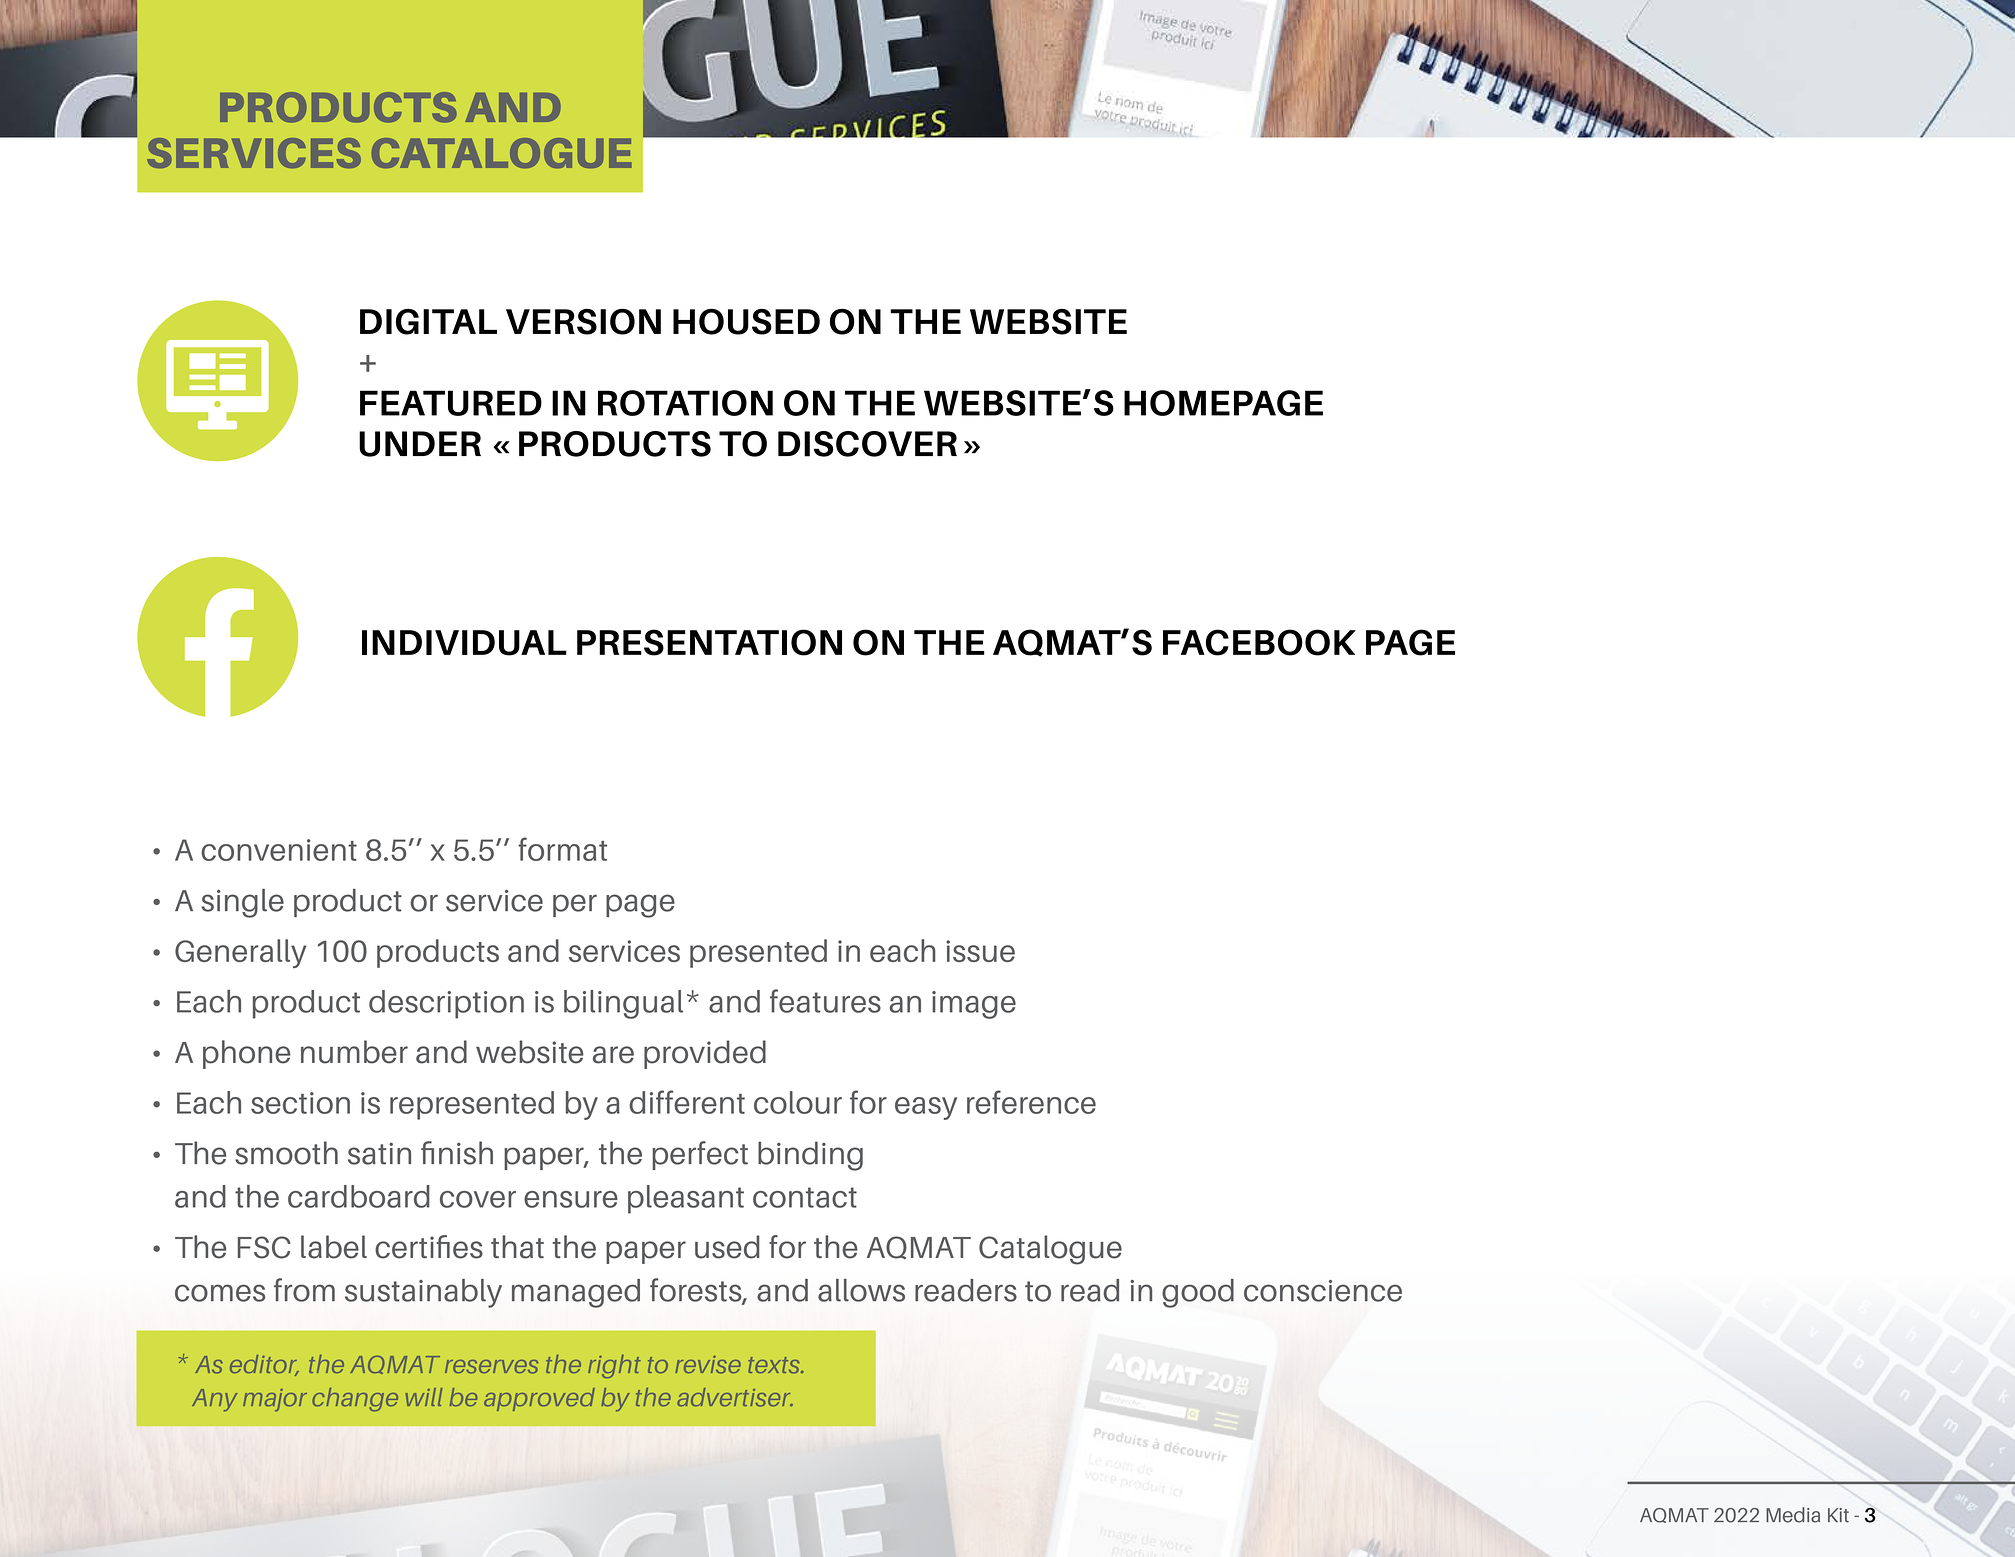 Image resolution: width=2015 pixels, height=1557 pixels. I want to click on issue, so click(980, 951).
